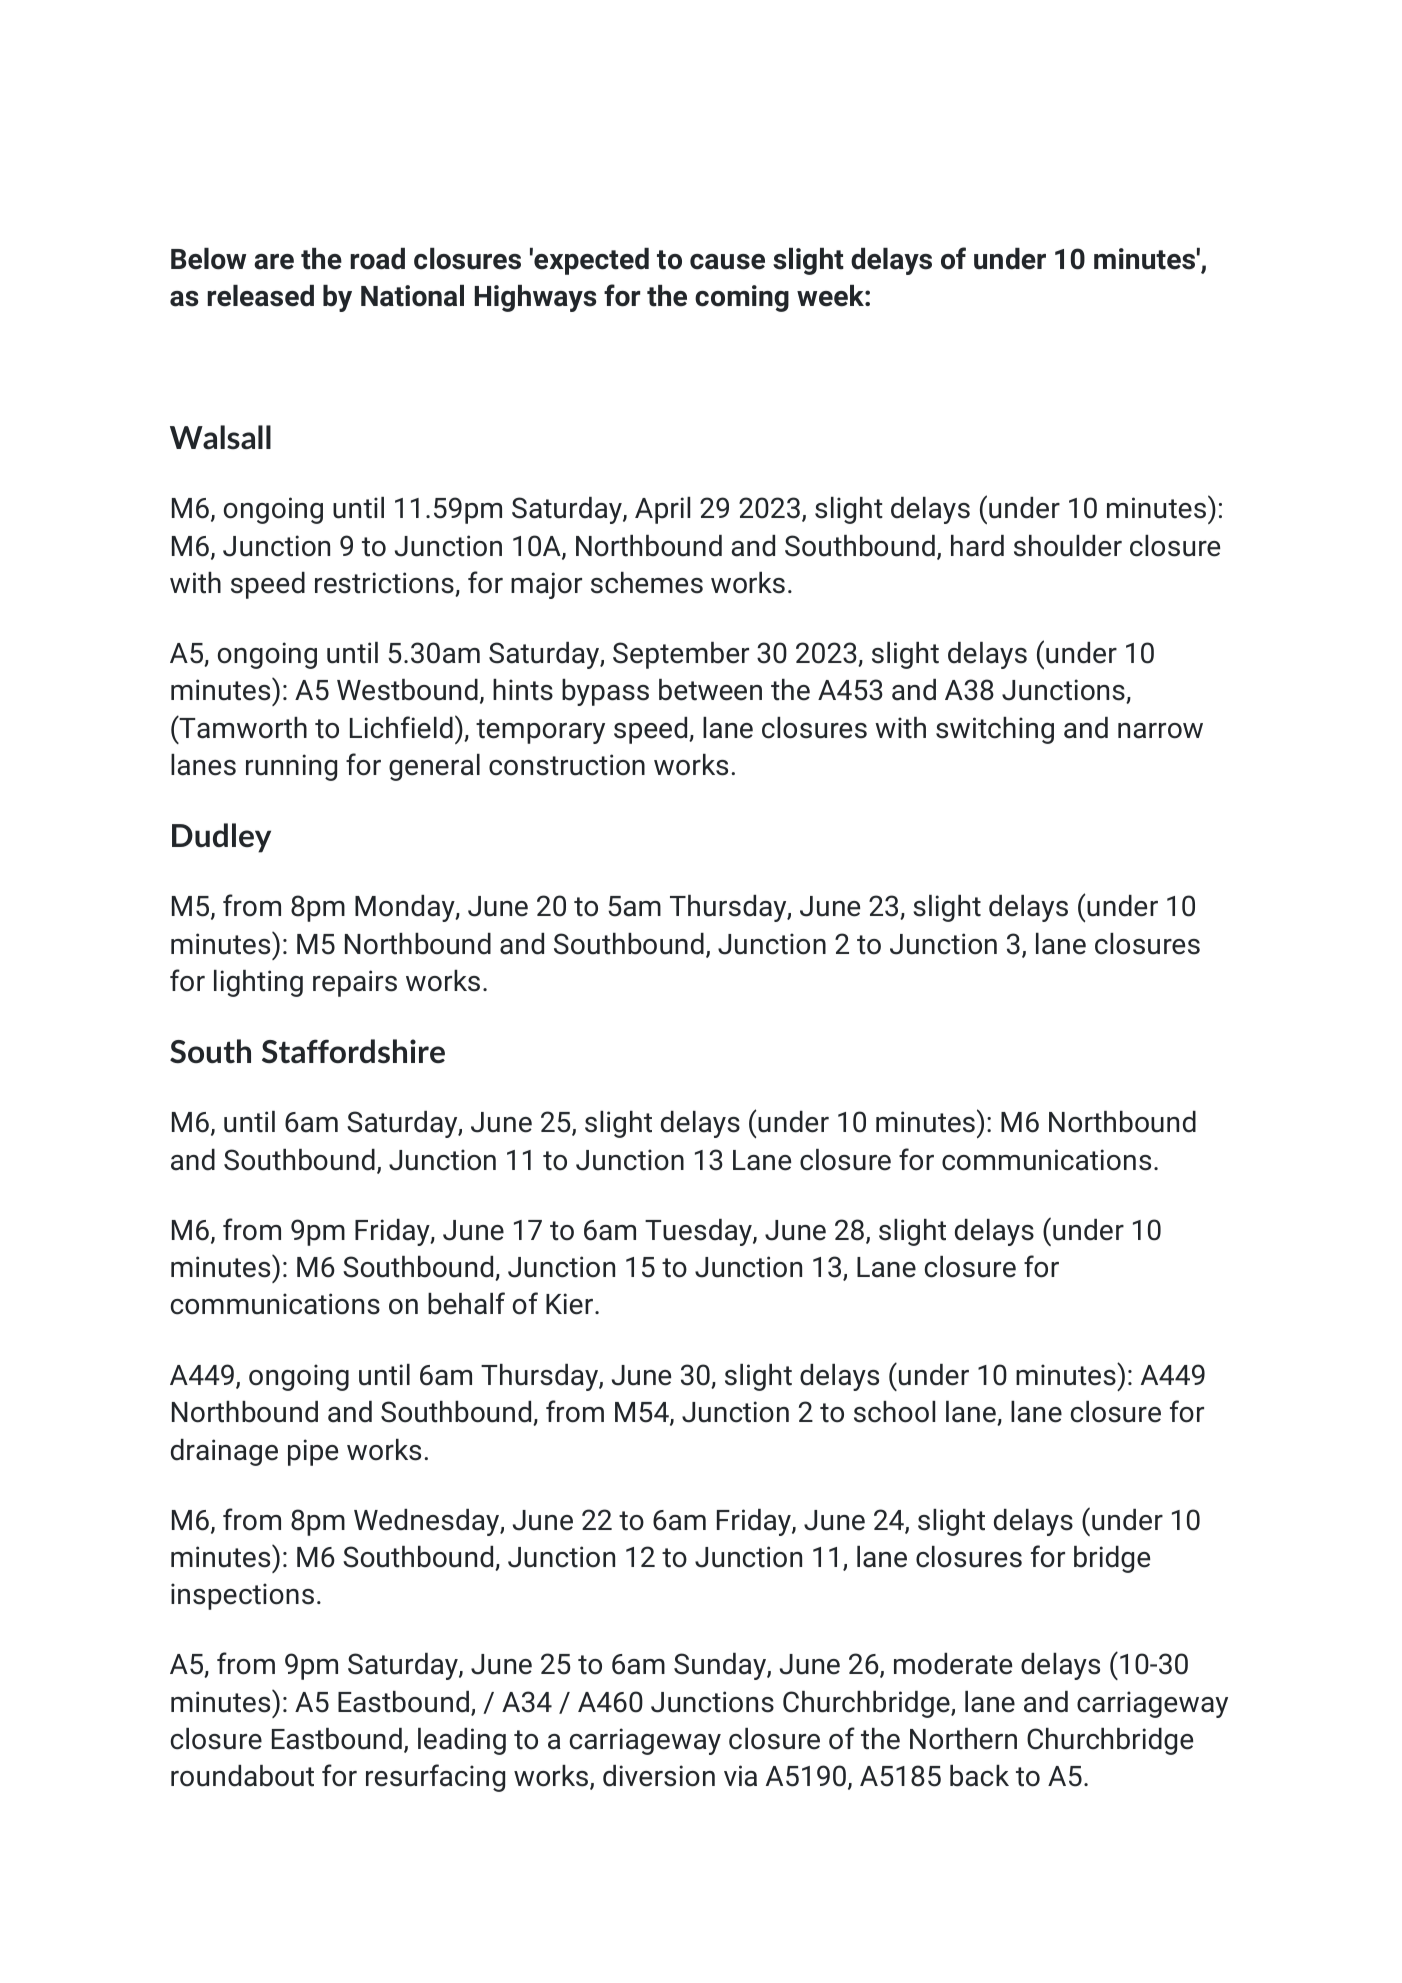 This screenshot has width=1402, height=1983. What do you see at coordinates (659, 1776) in the screenshot?
I see `diversion` at bounding box center [659, 1776].
